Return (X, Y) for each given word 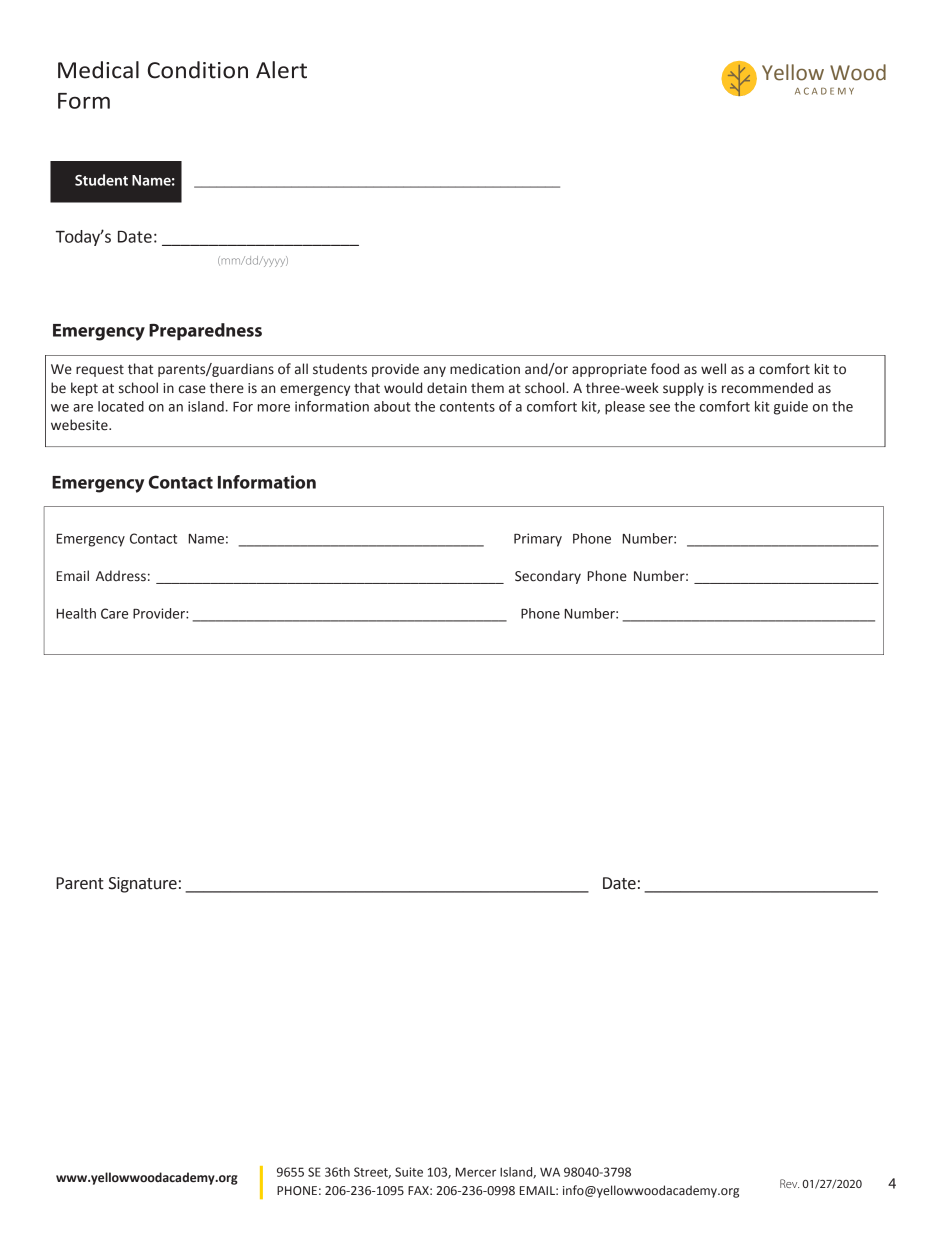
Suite (409, 1172)
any (435, 371)
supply (683, 389)
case (192, 389)
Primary (538, 540)
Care (114, 613)
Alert (281, 70)
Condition (198, 70)
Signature (143, 885)
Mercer (476, 1172)
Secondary (548, 577)
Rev (789, 1183)
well (713, 369)
